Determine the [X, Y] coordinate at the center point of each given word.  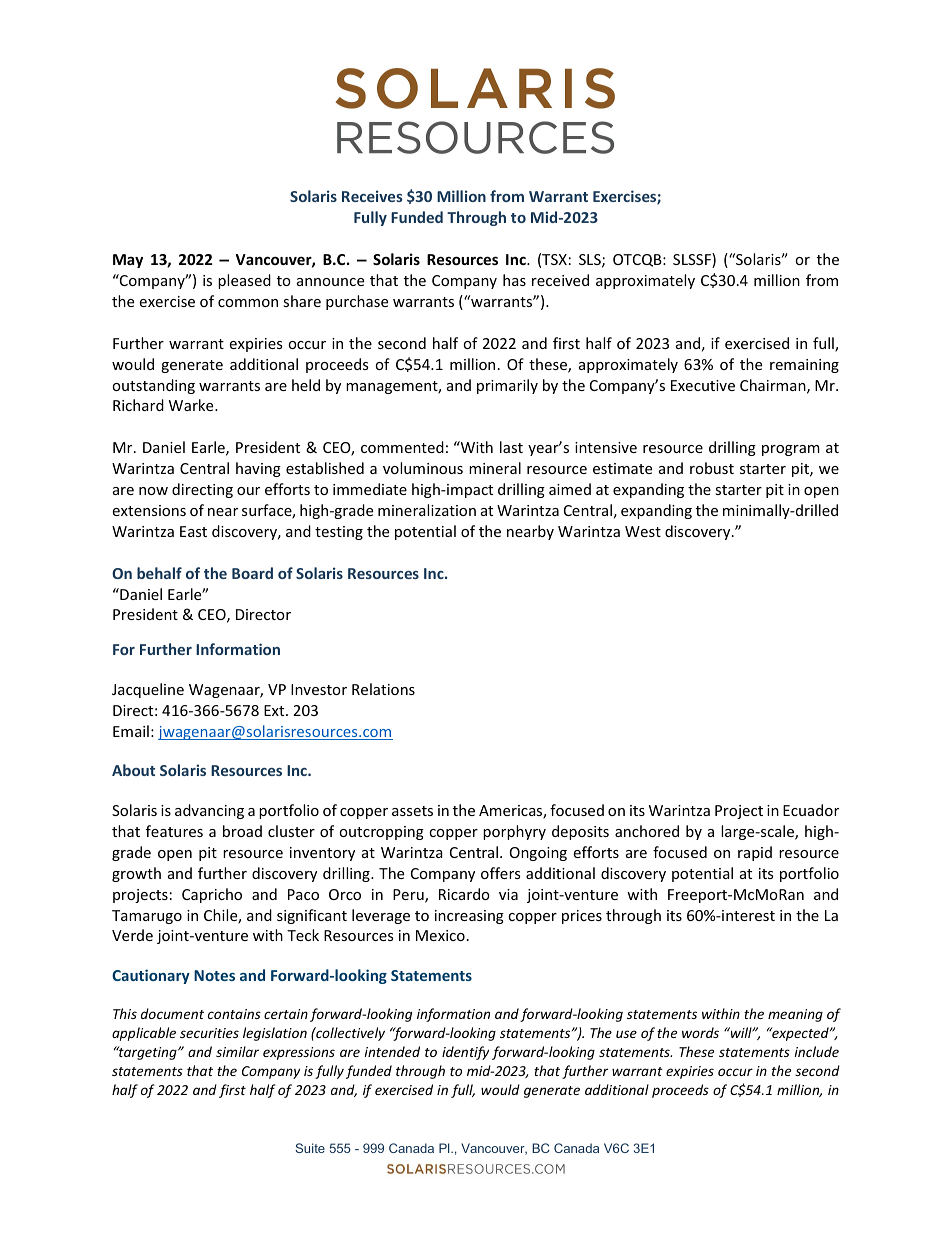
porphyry [514, 832]
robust [712, 468]
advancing [209, 811]
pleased [244, 281]
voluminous [423, 468]
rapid [755, 853]
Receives [372, 196]
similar [237, 1051]
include [816, 1051]
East [193, 531]
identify [465, 1053]
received [560, 280]
